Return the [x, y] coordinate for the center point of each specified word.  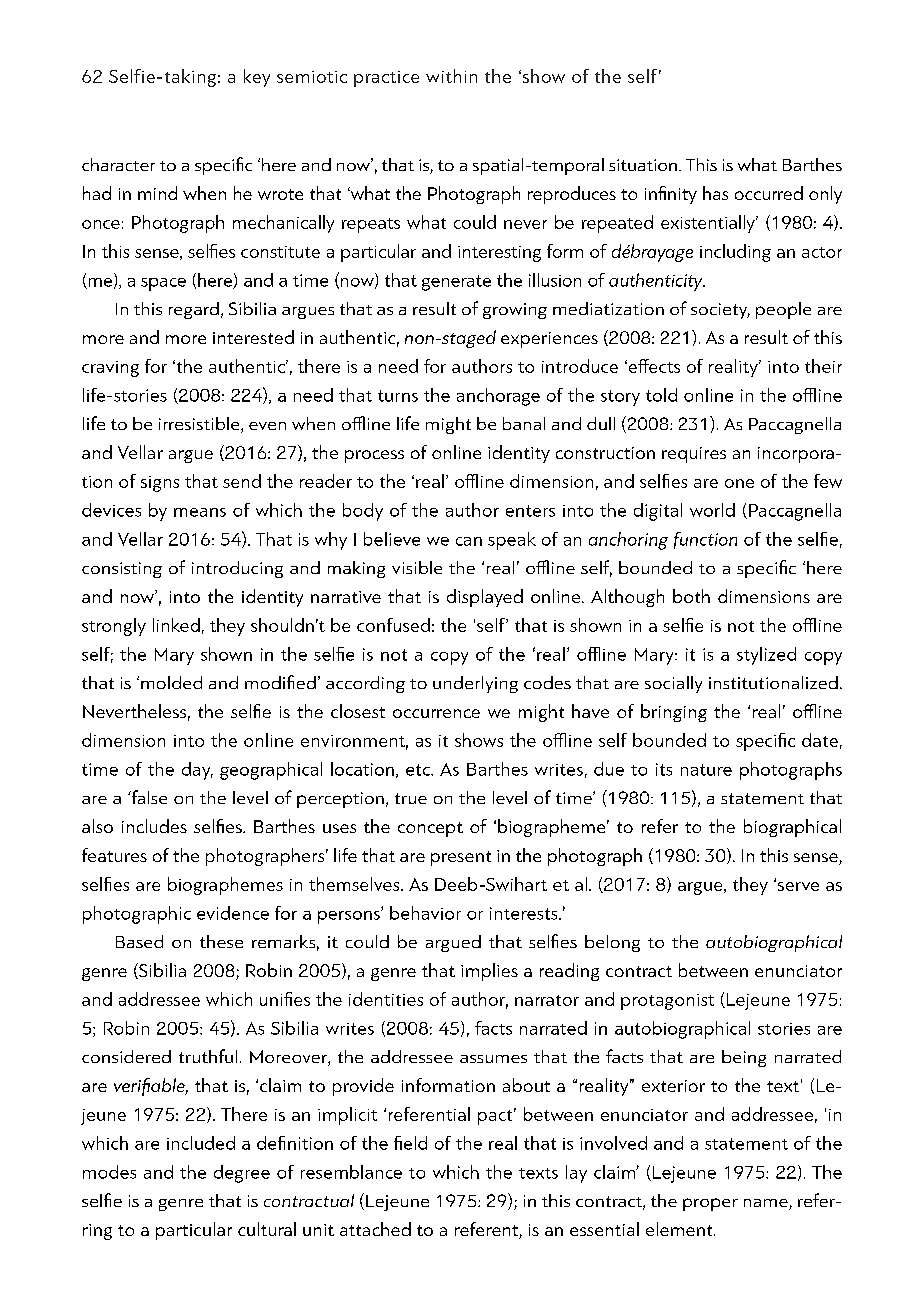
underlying [475, 684]
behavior [425, 913]
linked [176, 625]
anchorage [498, 397]
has [715, 193]
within [451, 76]
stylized [766, 656]
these [221, 941]
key [257, 78]
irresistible [200, 425]
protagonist [667, 1002]
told [661, 395]
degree [242, 1174]
